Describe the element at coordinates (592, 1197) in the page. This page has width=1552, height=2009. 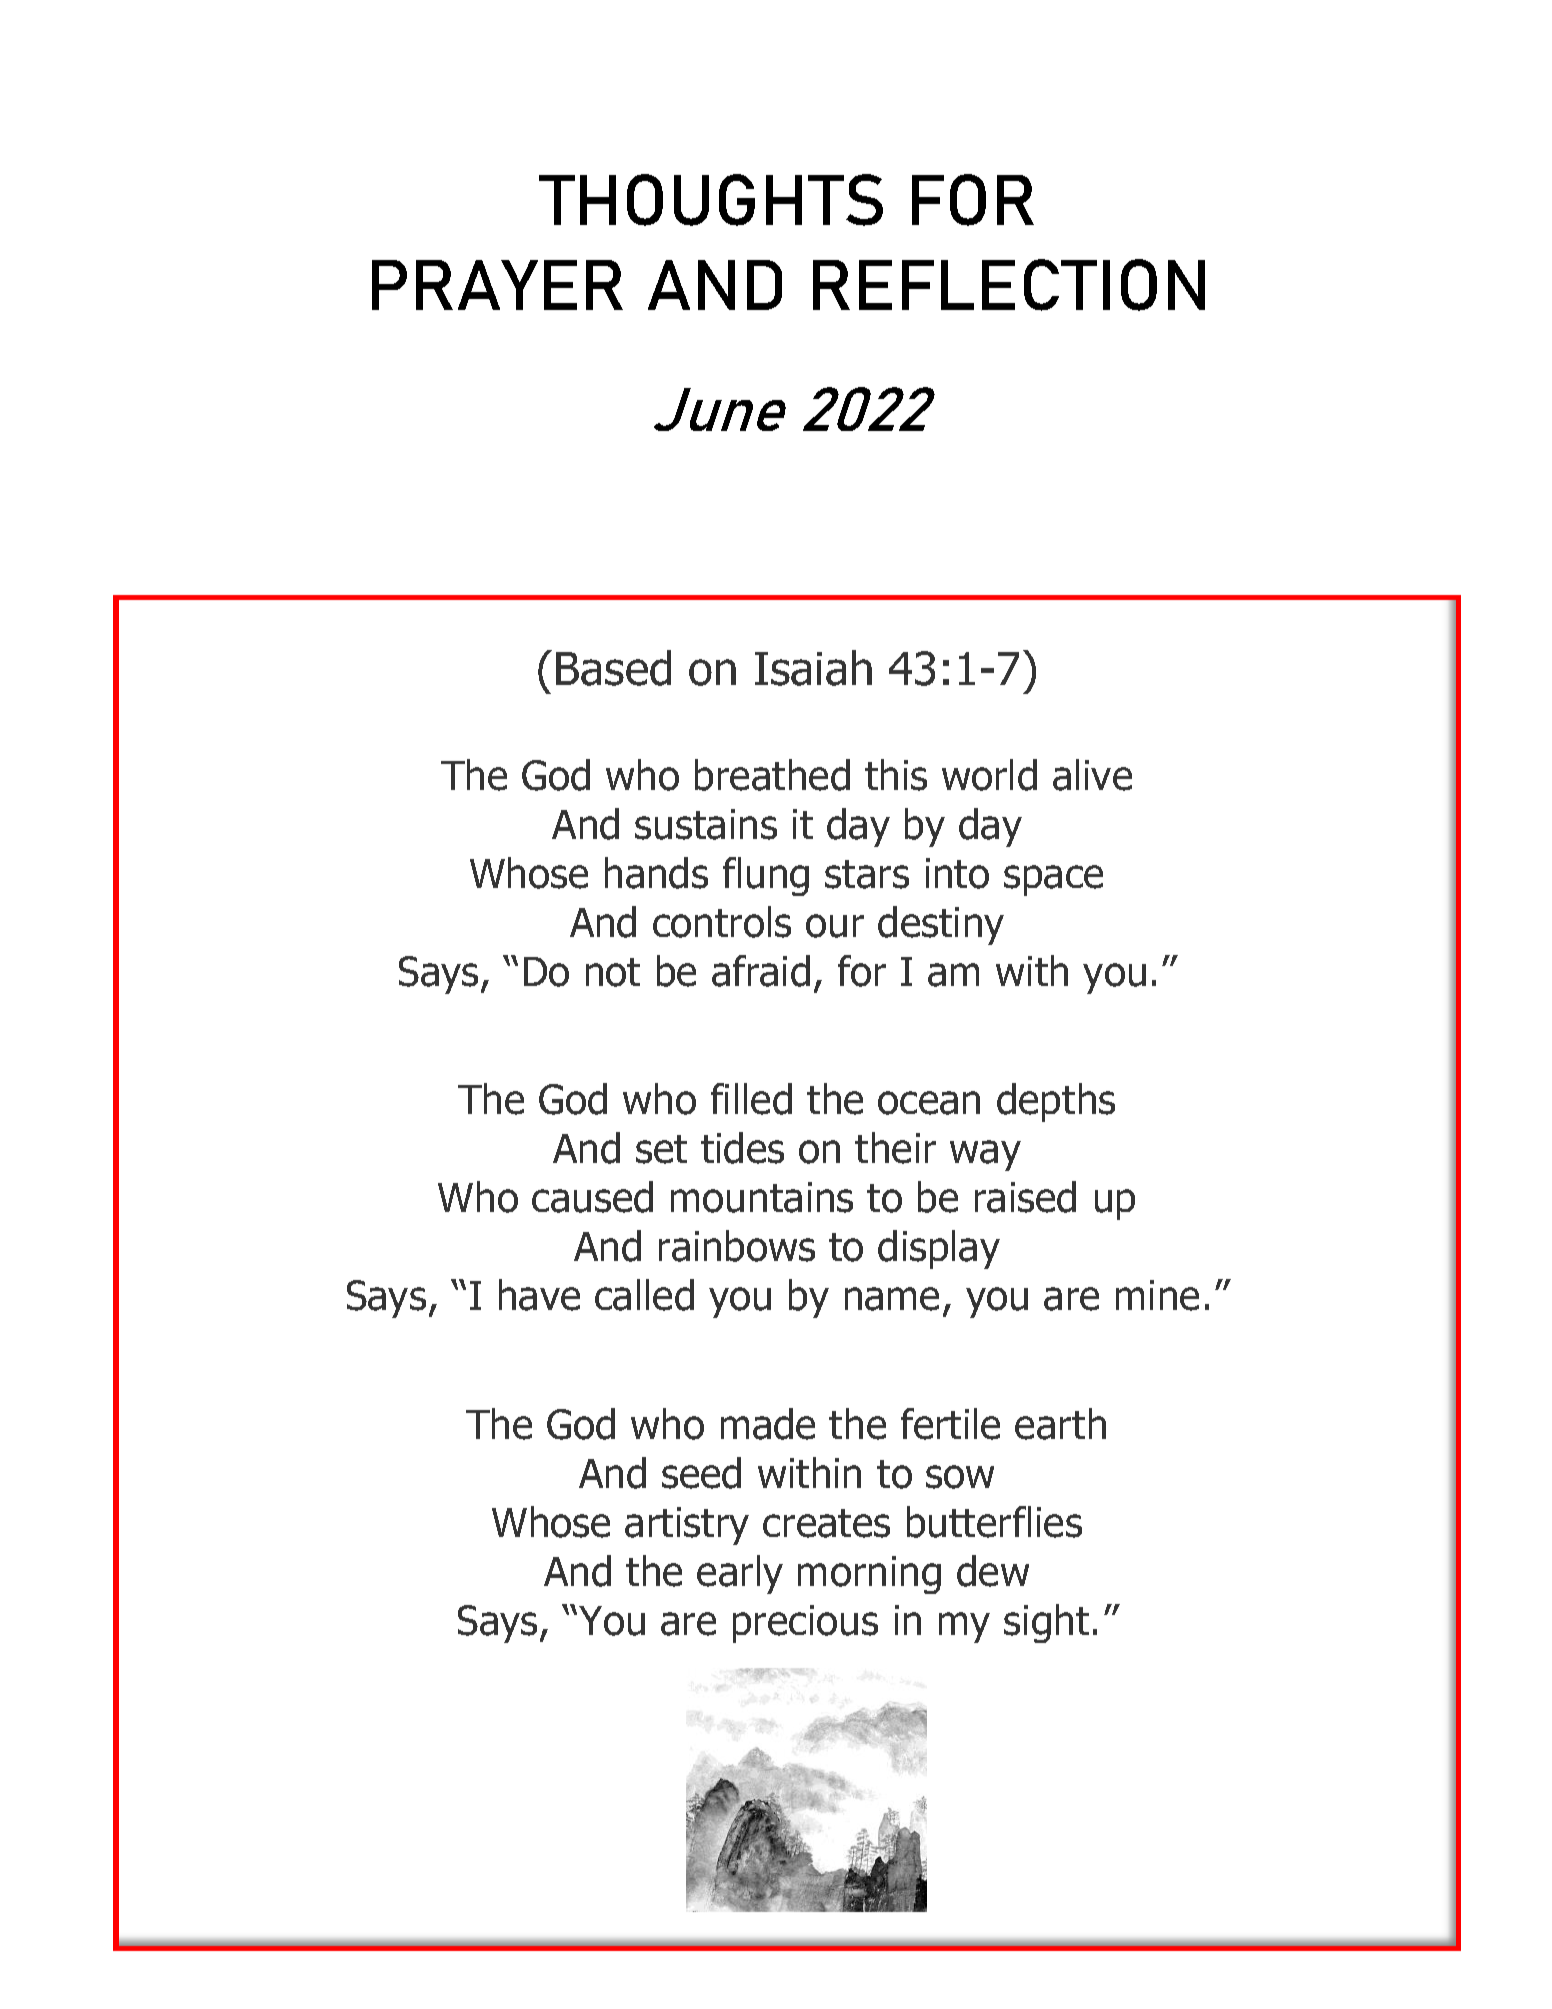
I see `caused` at that location.
